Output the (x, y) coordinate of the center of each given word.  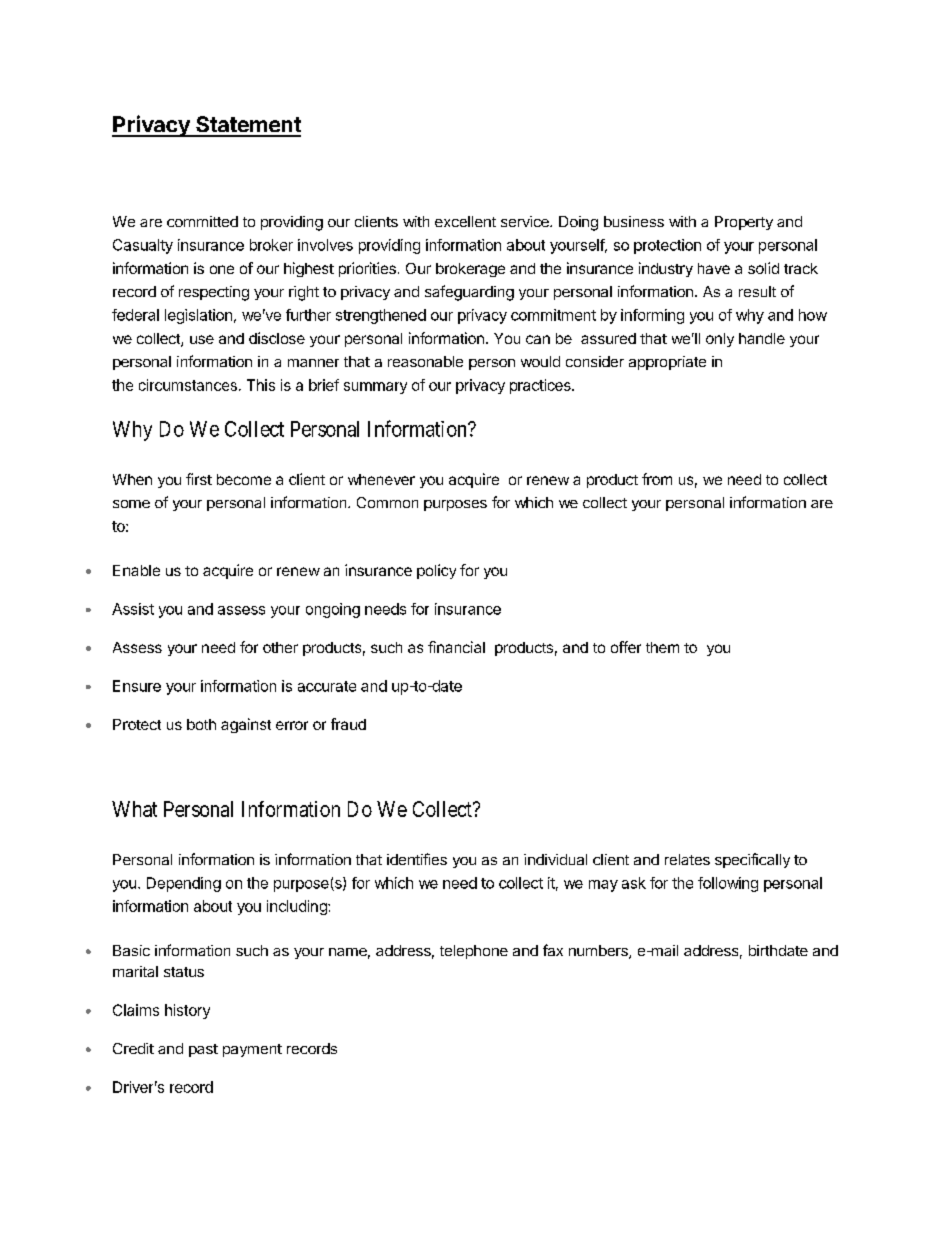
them (662, 647)
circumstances (188, 385)
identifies (417, 859)
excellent (465, 221)
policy (436, 571)
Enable (136, 570)
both (201, 724)
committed (202, 221)
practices (541, 386)
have (714, 268)
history (187, 1011)
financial (456, 647)
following (728, 884)
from (657, 479)
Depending (184, 884)
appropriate (667, 363)
